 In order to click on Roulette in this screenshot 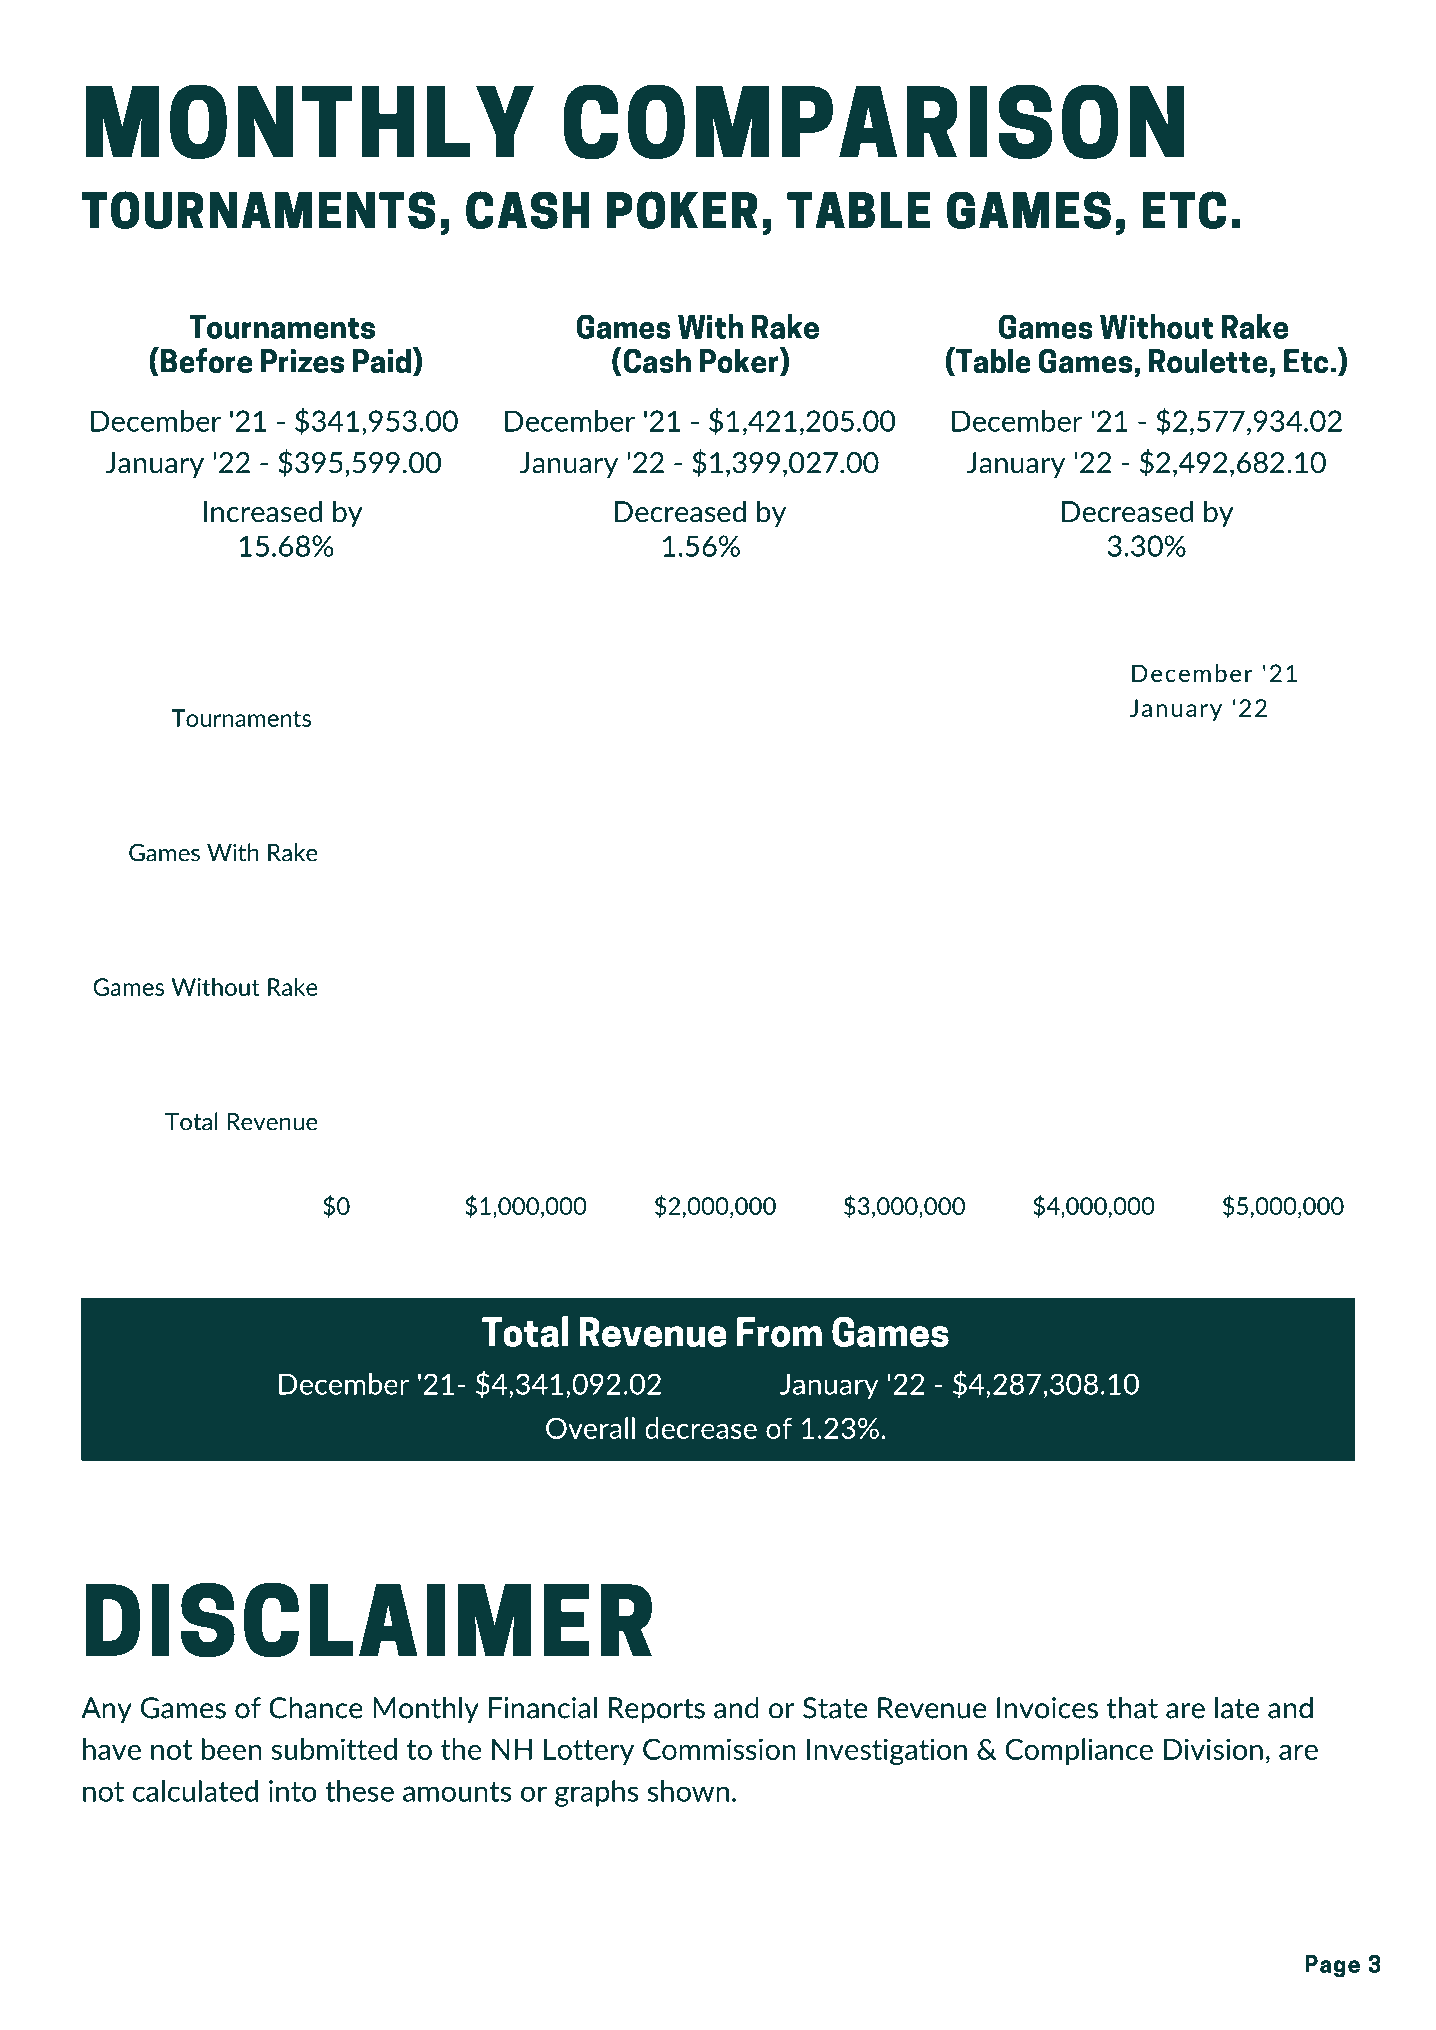, I will do `click(1208, 360)`.
